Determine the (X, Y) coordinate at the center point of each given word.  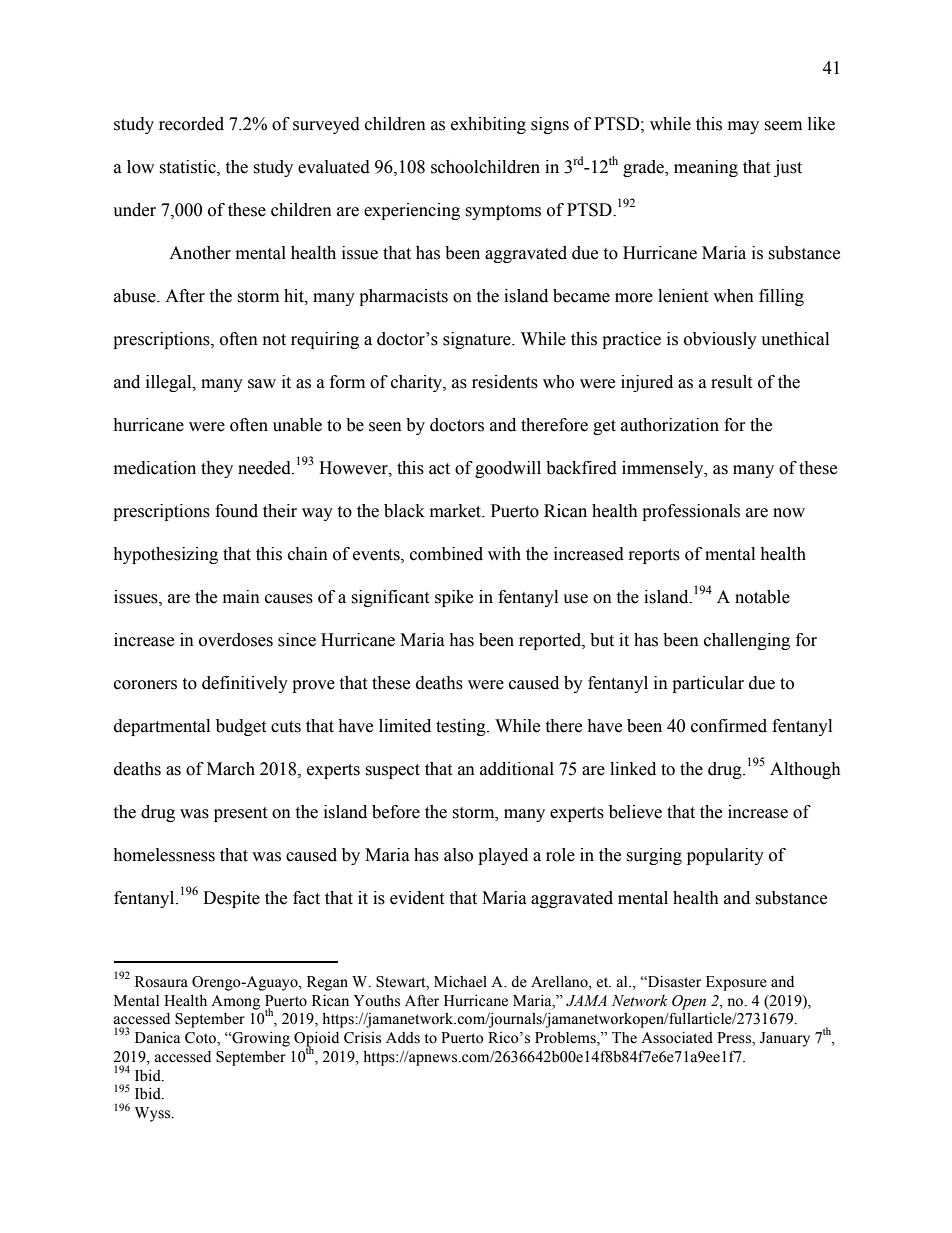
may (743, 127)
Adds (403, 1038)
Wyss (154, 1114)
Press (735, 1039)
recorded (191, 124)
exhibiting (488, 125)
